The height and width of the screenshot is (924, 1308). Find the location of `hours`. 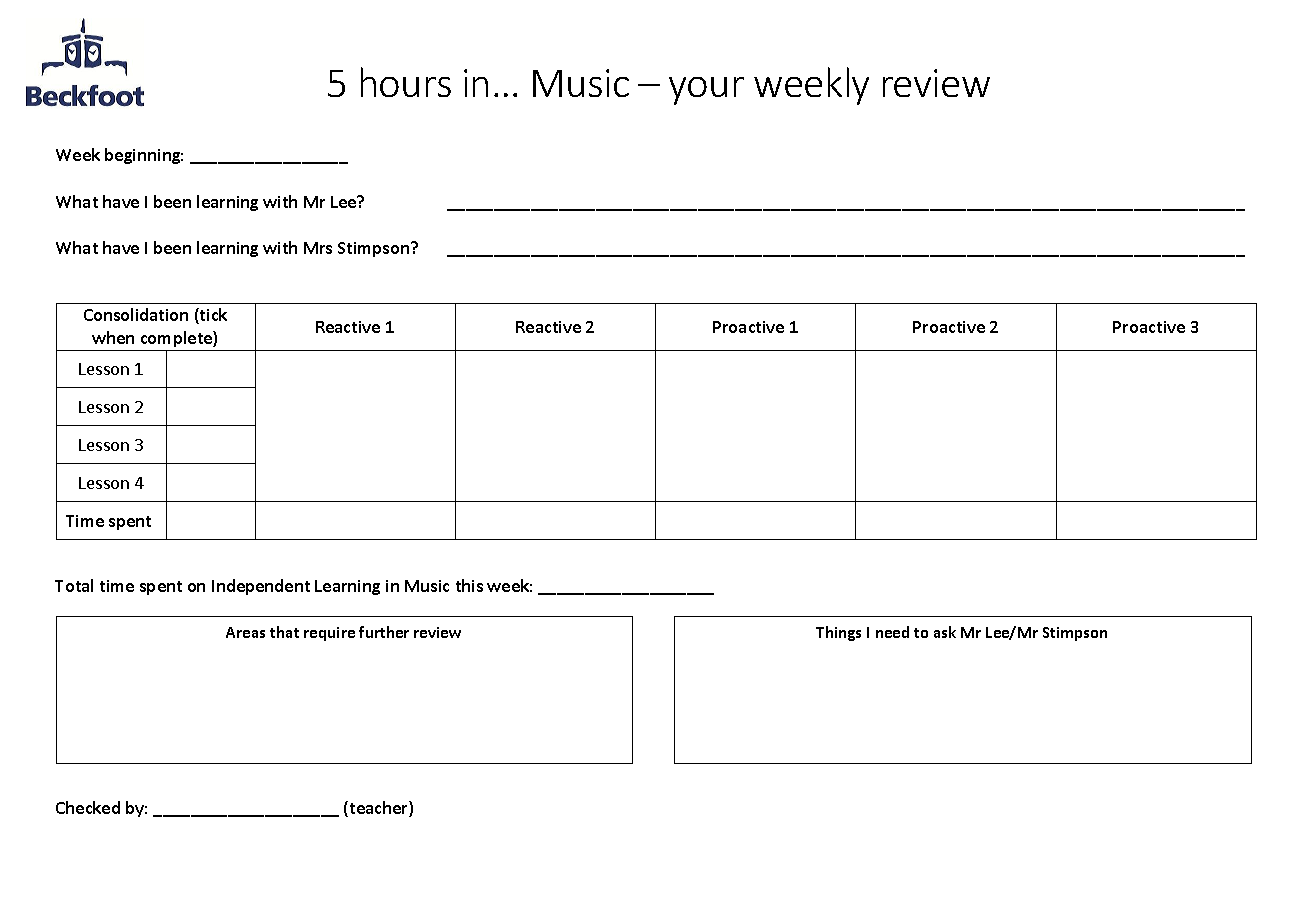

hours is located at coordinates (406, 82).
